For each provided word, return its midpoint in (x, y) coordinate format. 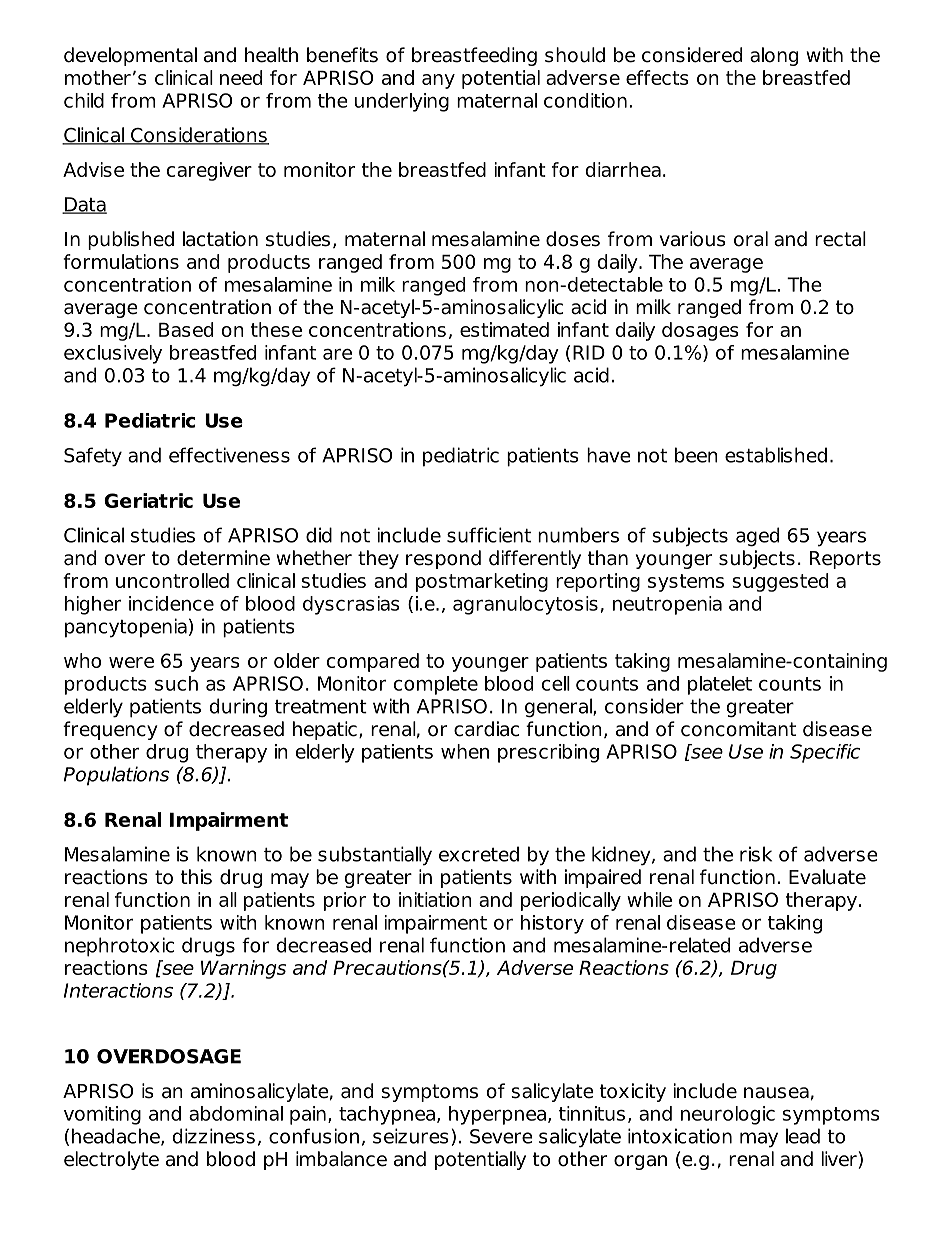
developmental (130, 56)
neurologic (728, 1115)
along (774, 56)
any (438, 81)
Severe (501, 1136)
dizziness (214, 1136)
